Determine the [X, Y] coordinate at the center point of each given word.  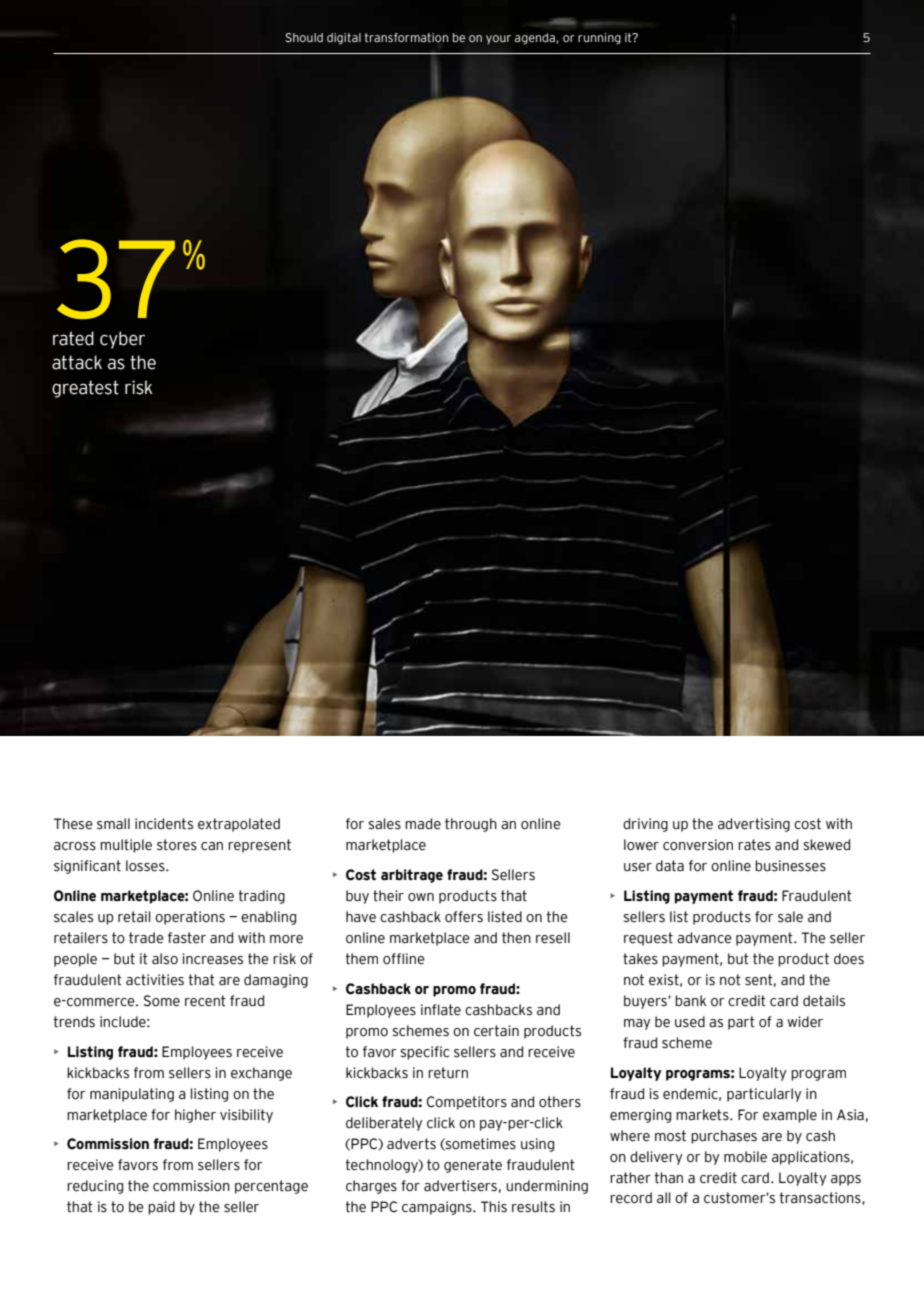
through [471, 825]
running [599, 39]
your [498, 40]
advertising [754, 825]
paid [161, 1208]
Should [304, 37]
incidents [164, 824]
